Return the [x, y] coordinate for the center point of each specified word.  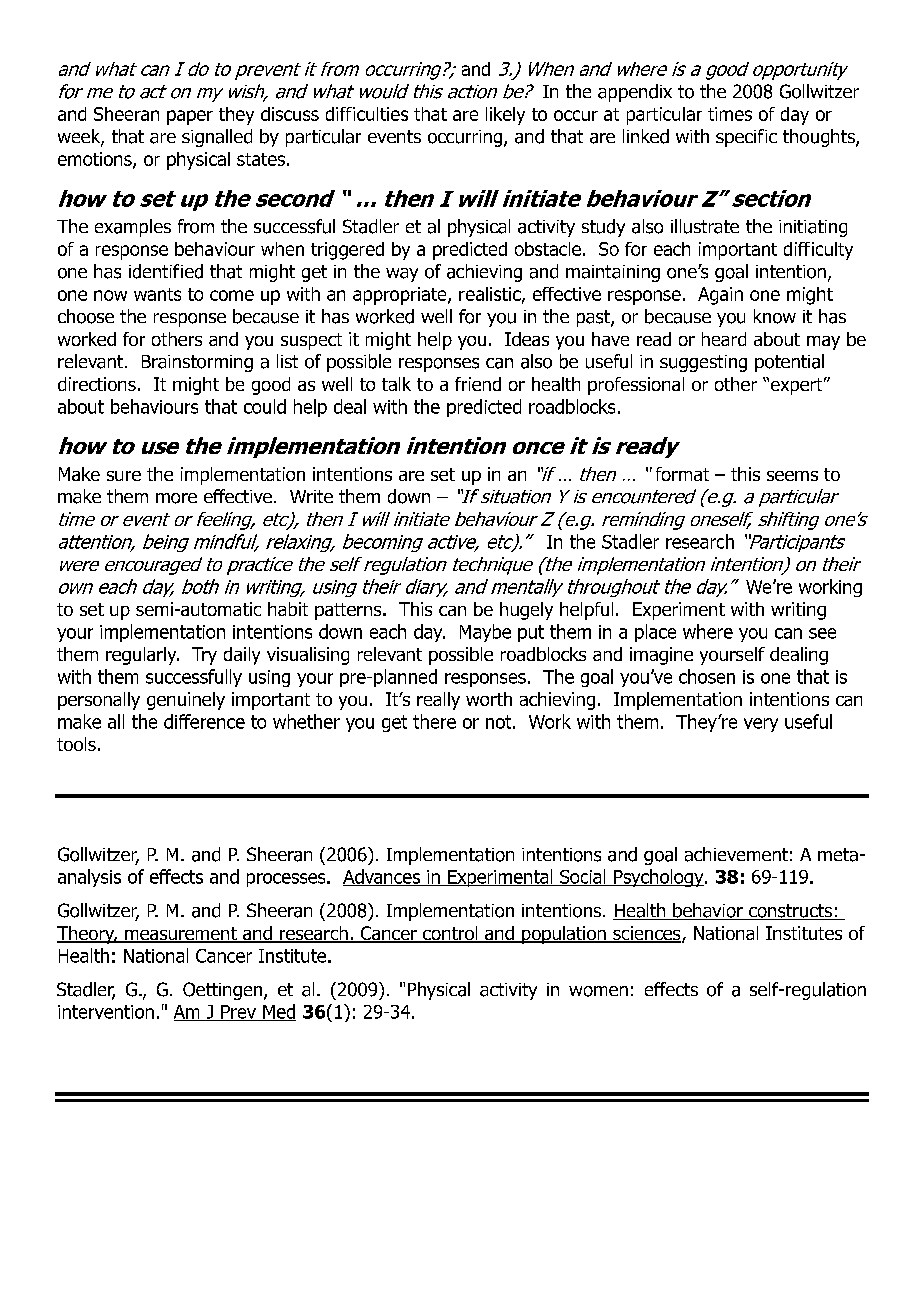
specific [746, 138]
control [450, 934]
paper [190, 117]
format [682, 474]
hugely [526, 611]
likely [505, 116]
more [176, 498]
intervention [106, 1012]
